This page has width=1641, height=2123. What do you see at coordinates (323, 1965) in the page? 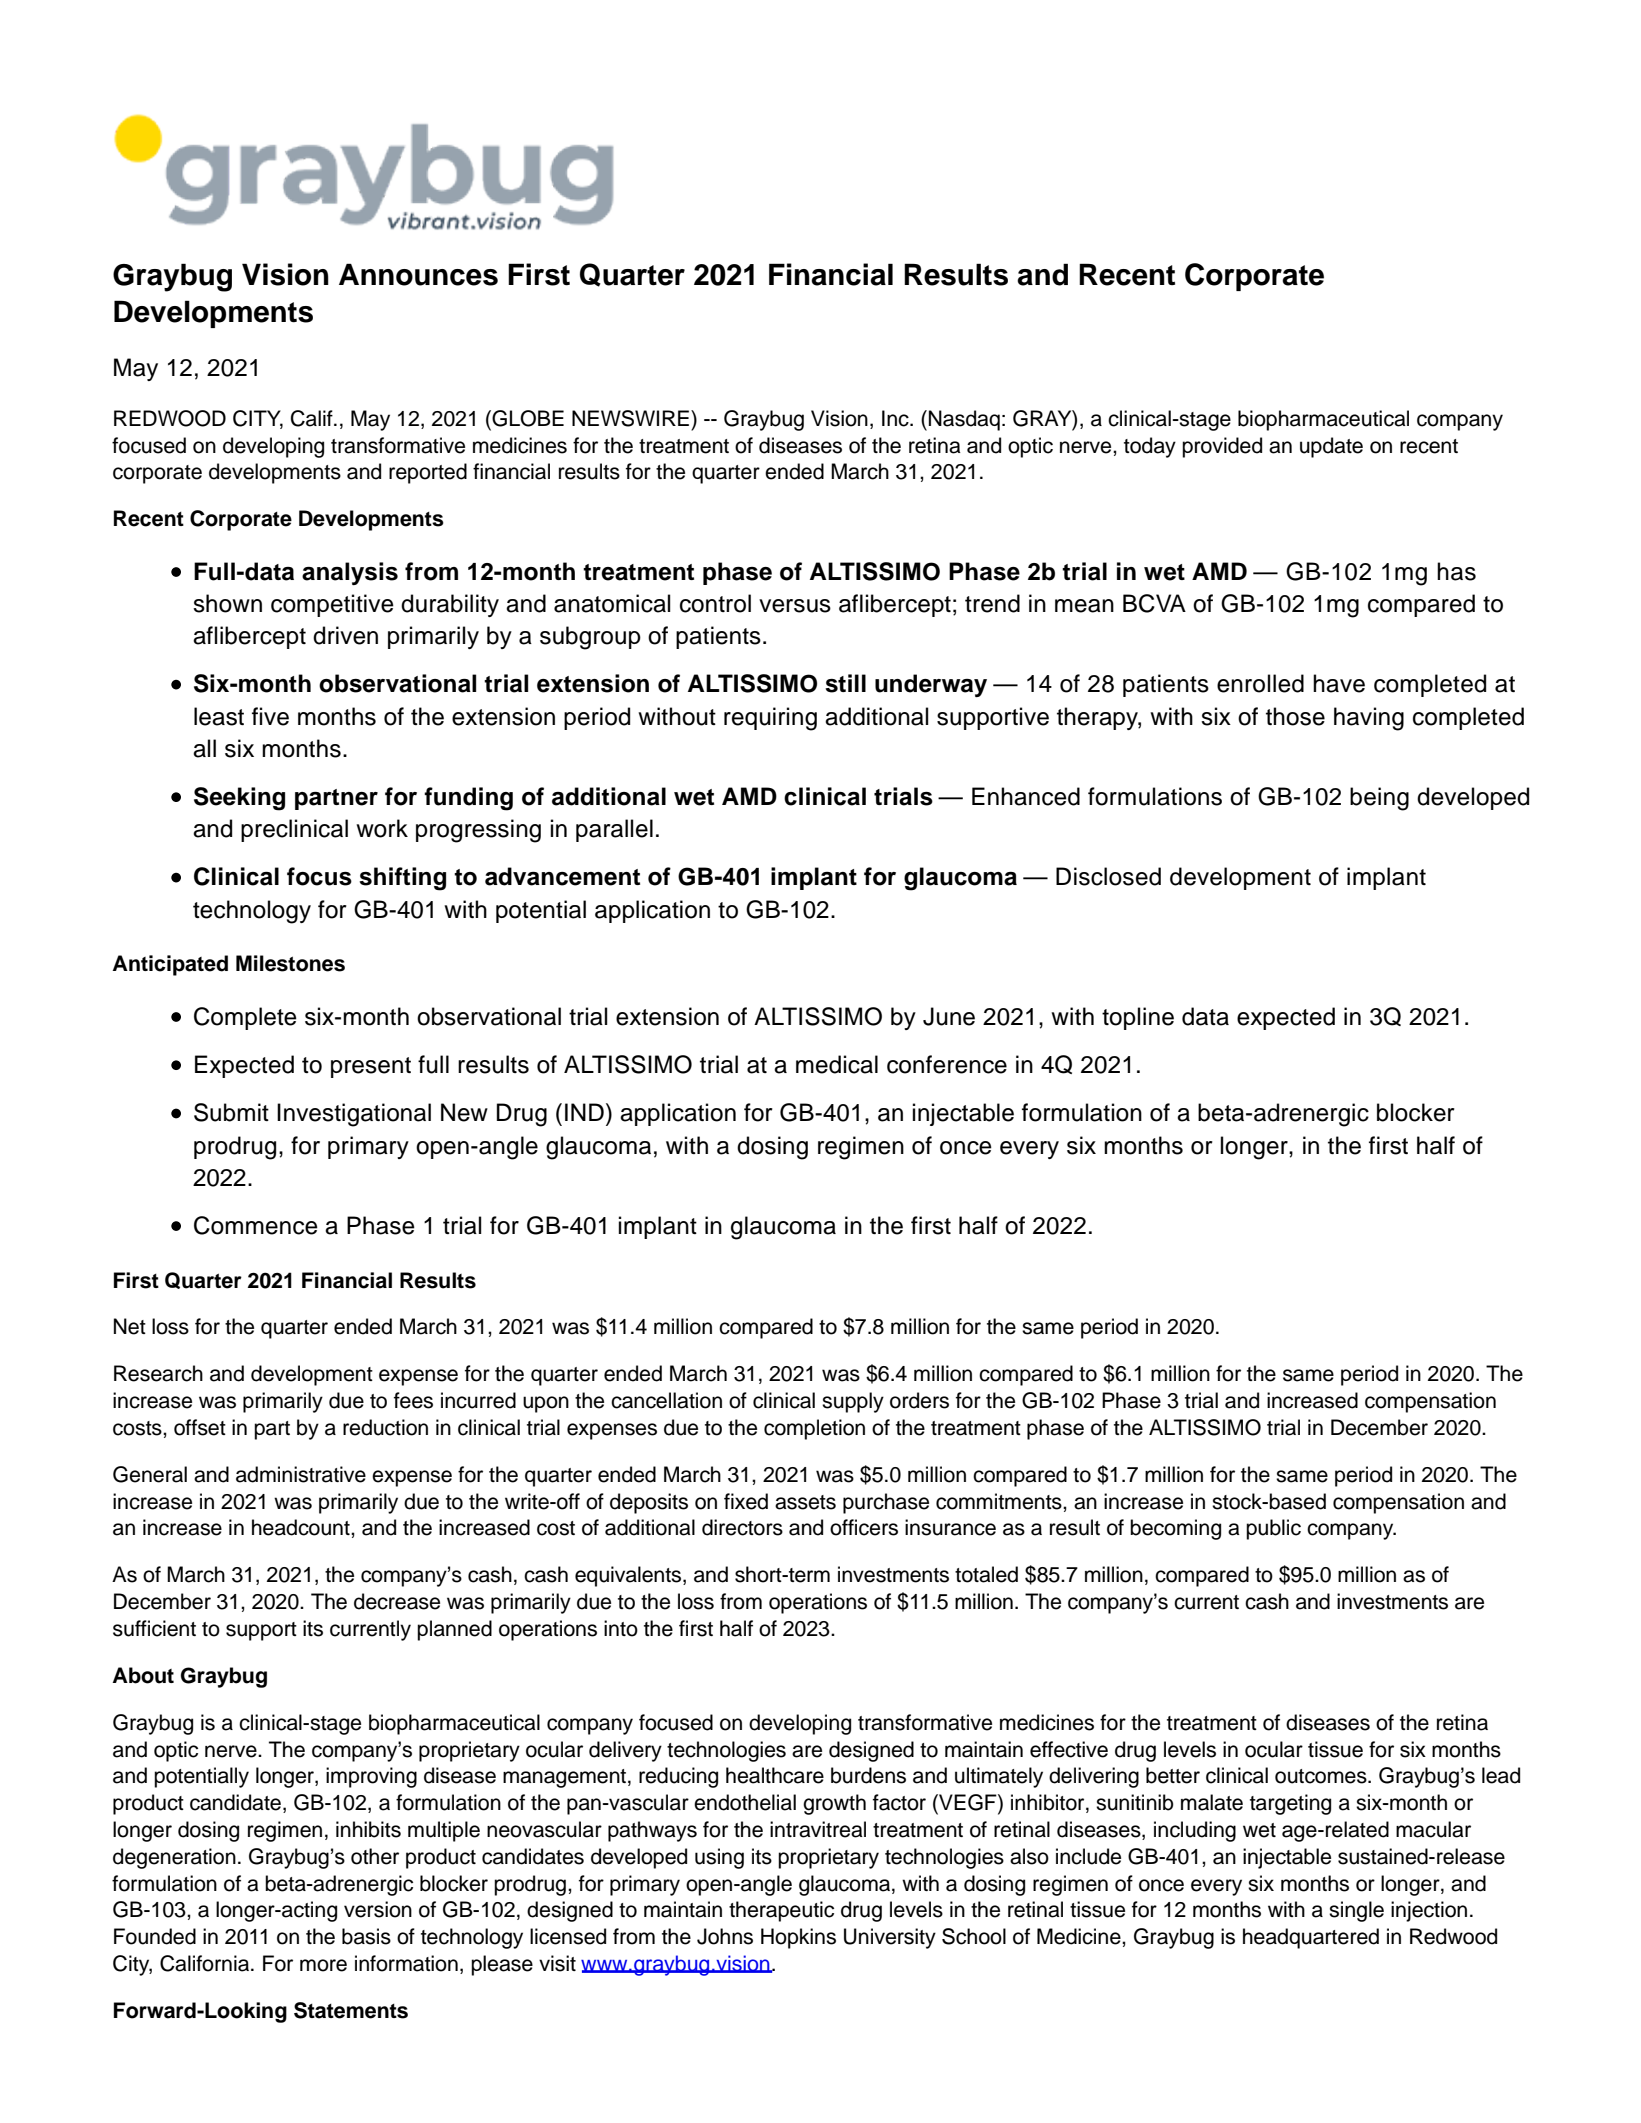
I see `more` at bounding box center [323, 1965].
